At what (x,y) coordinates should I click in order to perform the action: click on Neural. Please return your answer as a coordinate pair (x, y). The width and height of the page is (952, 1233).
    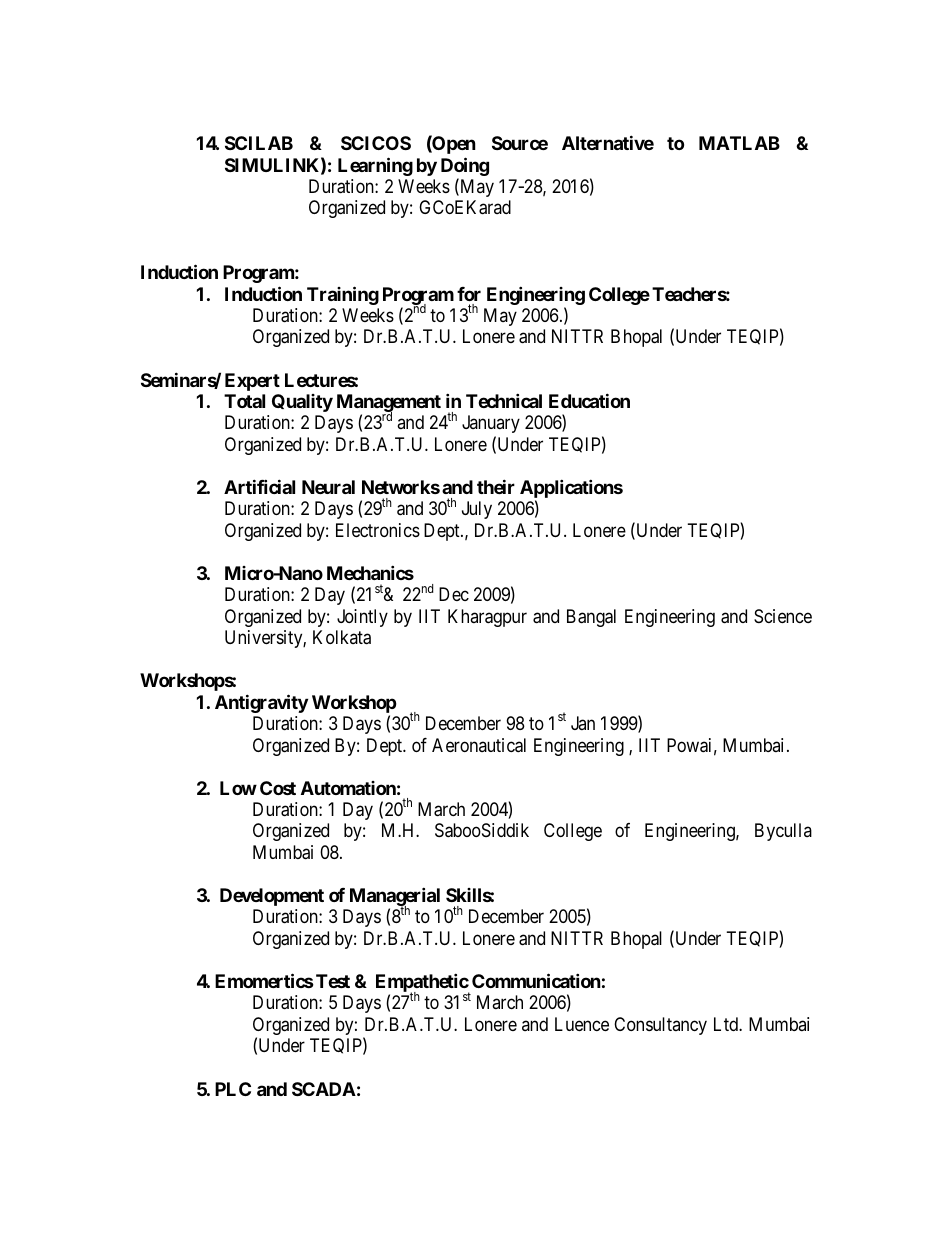
    Looking at the image, I should click on (328, 487).
